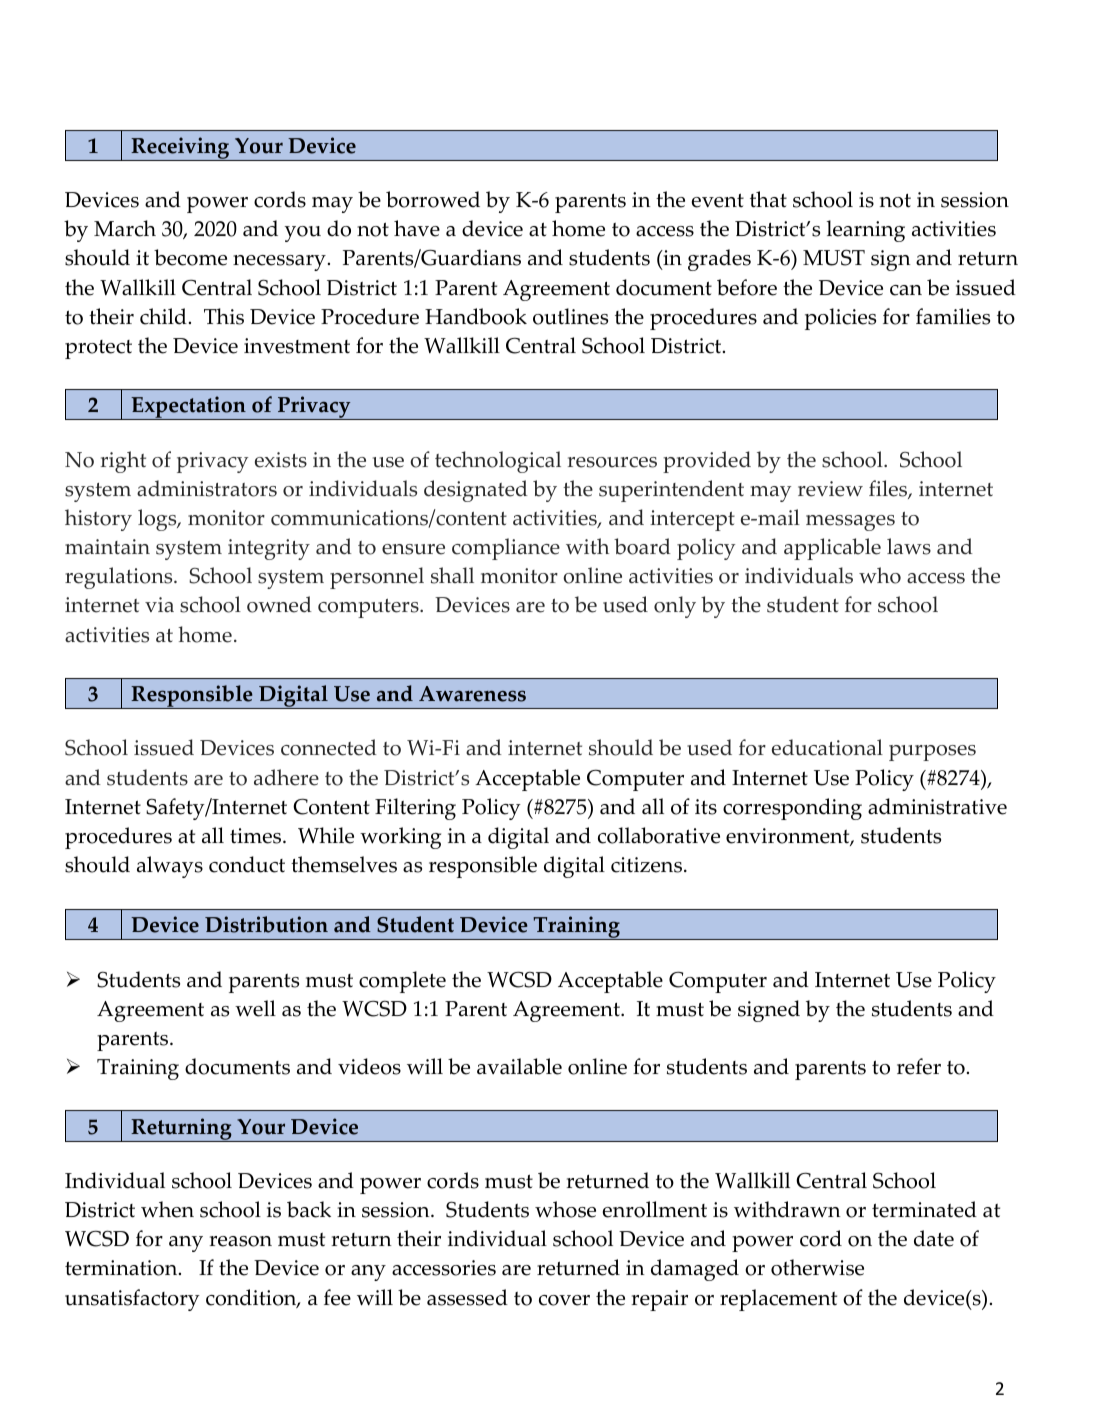 The image size is (1102, 1427). Describe the element at coordinates (158, 520) in the image. I see `logs` at that location.
